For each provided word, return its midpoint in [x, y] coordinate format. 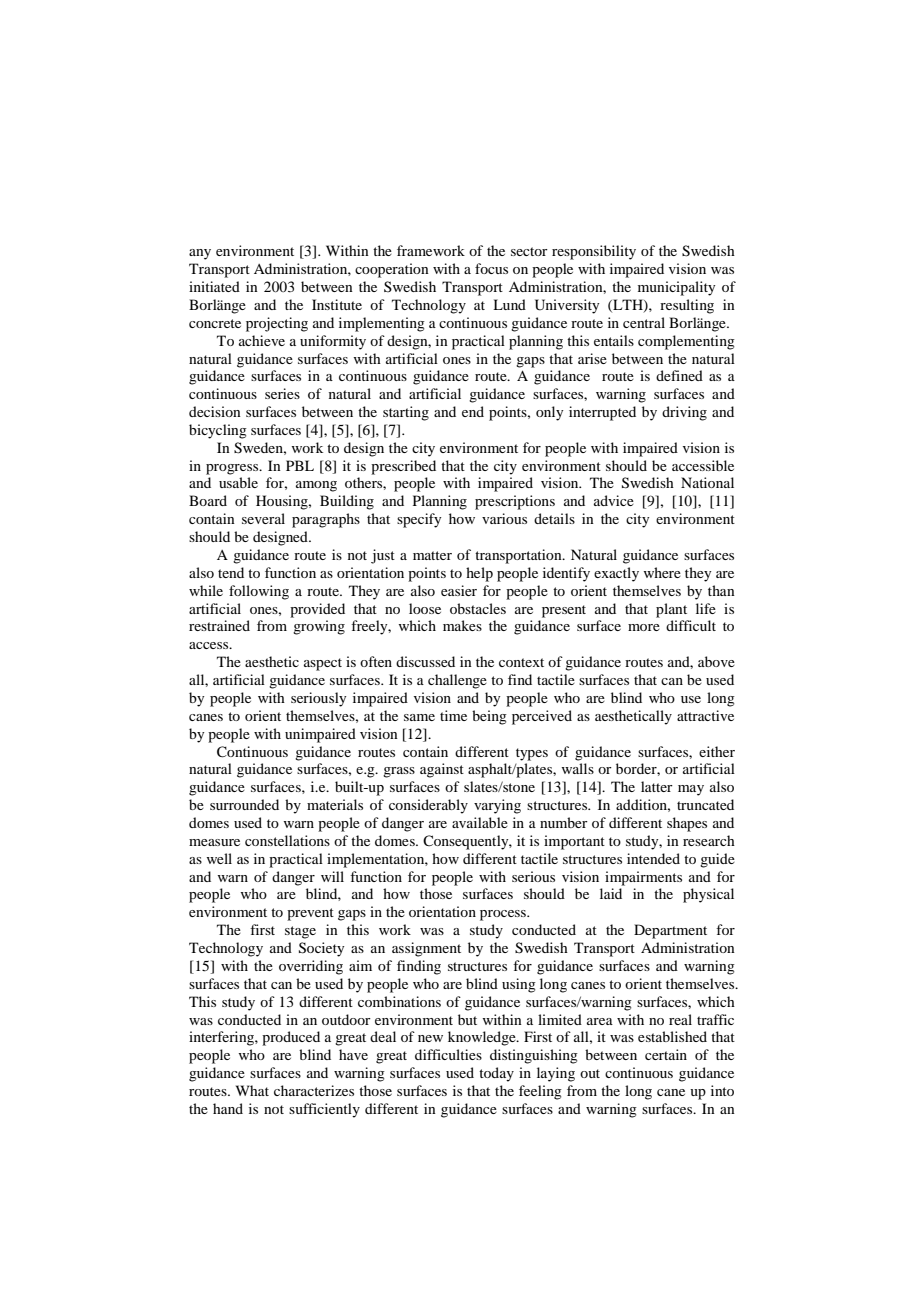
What [252, 1090]
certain [666, 1054]
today [496, 1074]
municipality [676, 288]
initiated [214, 286]
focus [491, 268]
